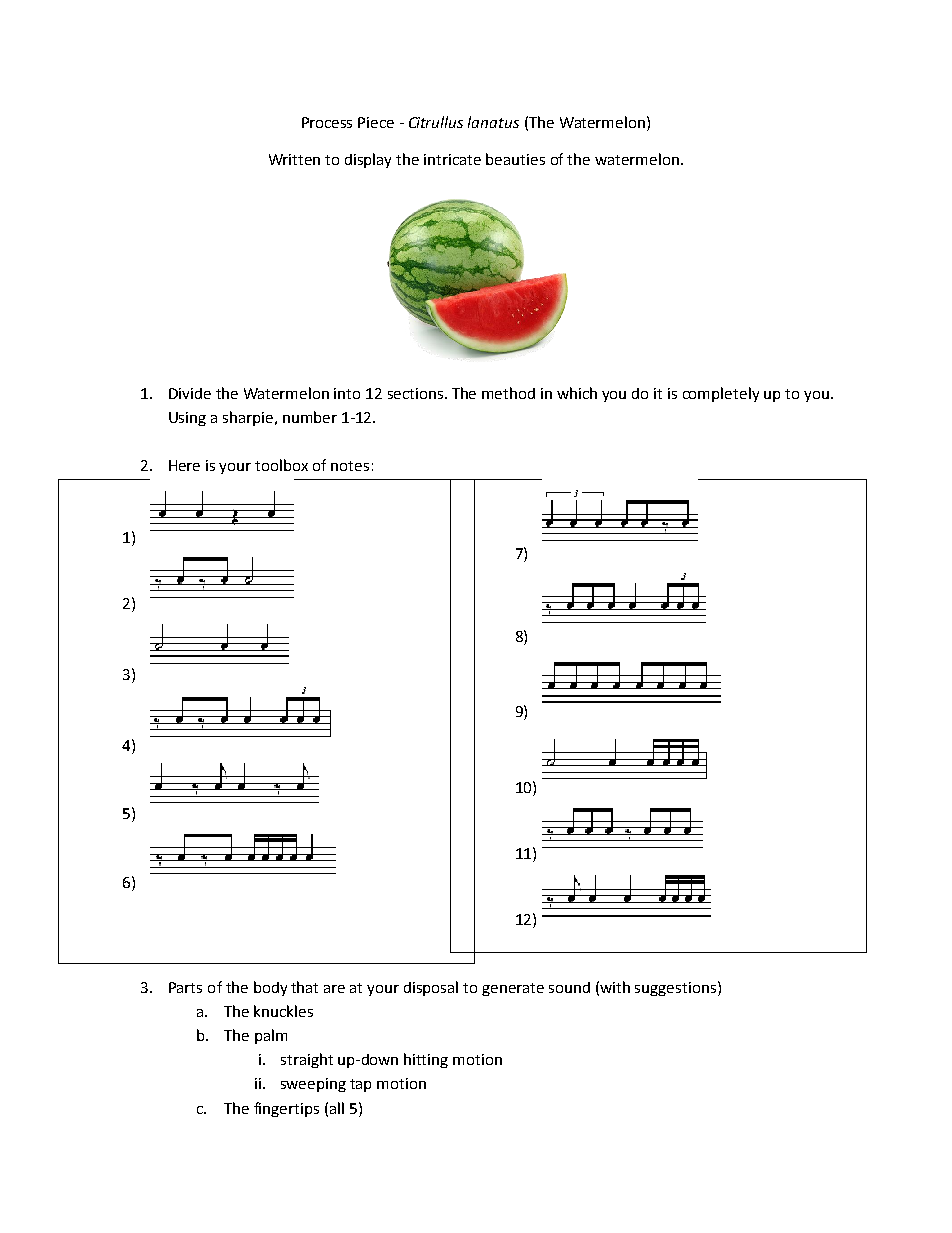 This screenshot has width=952, height=1233. What do you see at coordinates (577, 393) in the screenshot?
I see `which` at bounding box center [577, 393].
